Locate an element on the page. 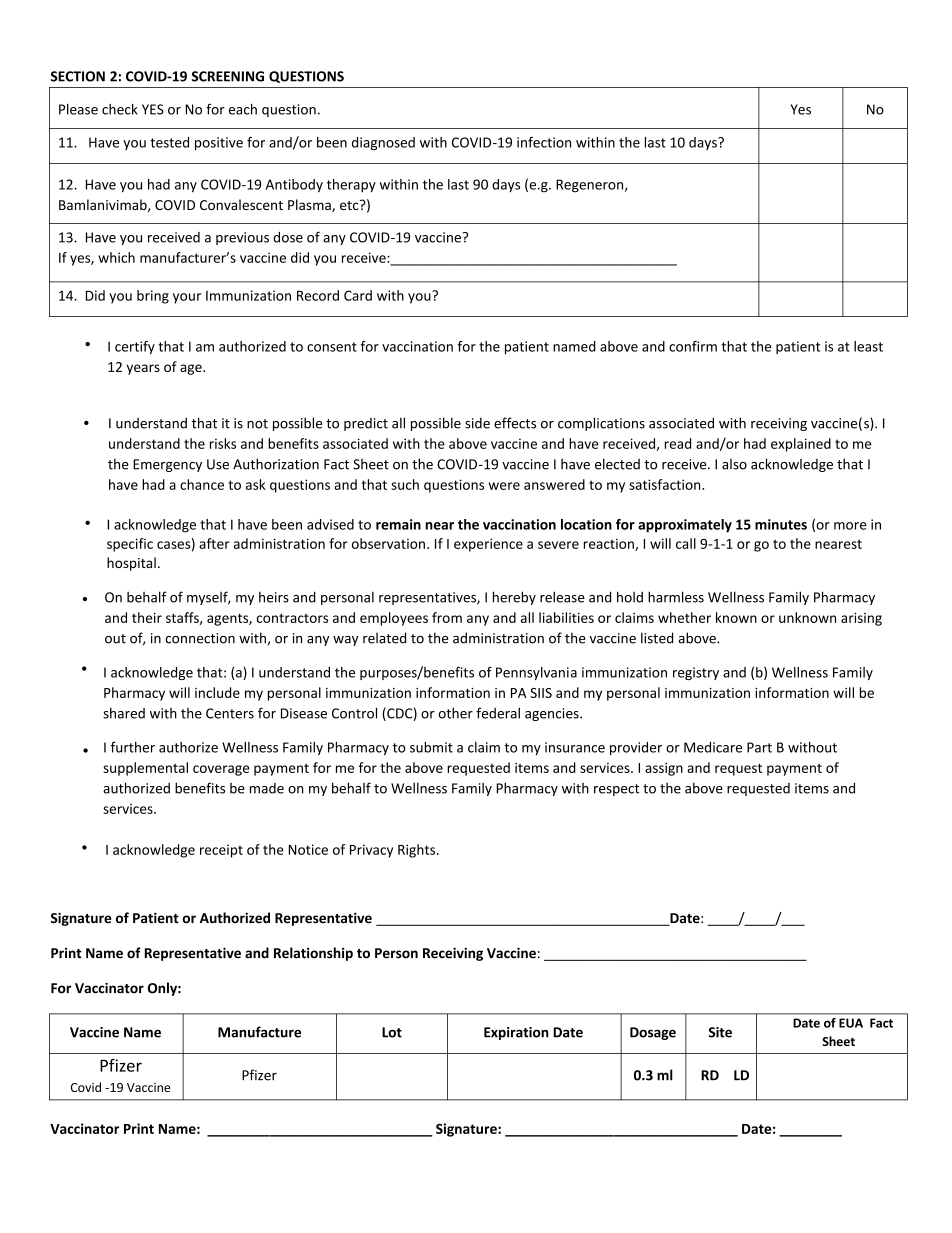 The height and width of the document is (1233, 952). confirm is located at coordinates (693, 346).
